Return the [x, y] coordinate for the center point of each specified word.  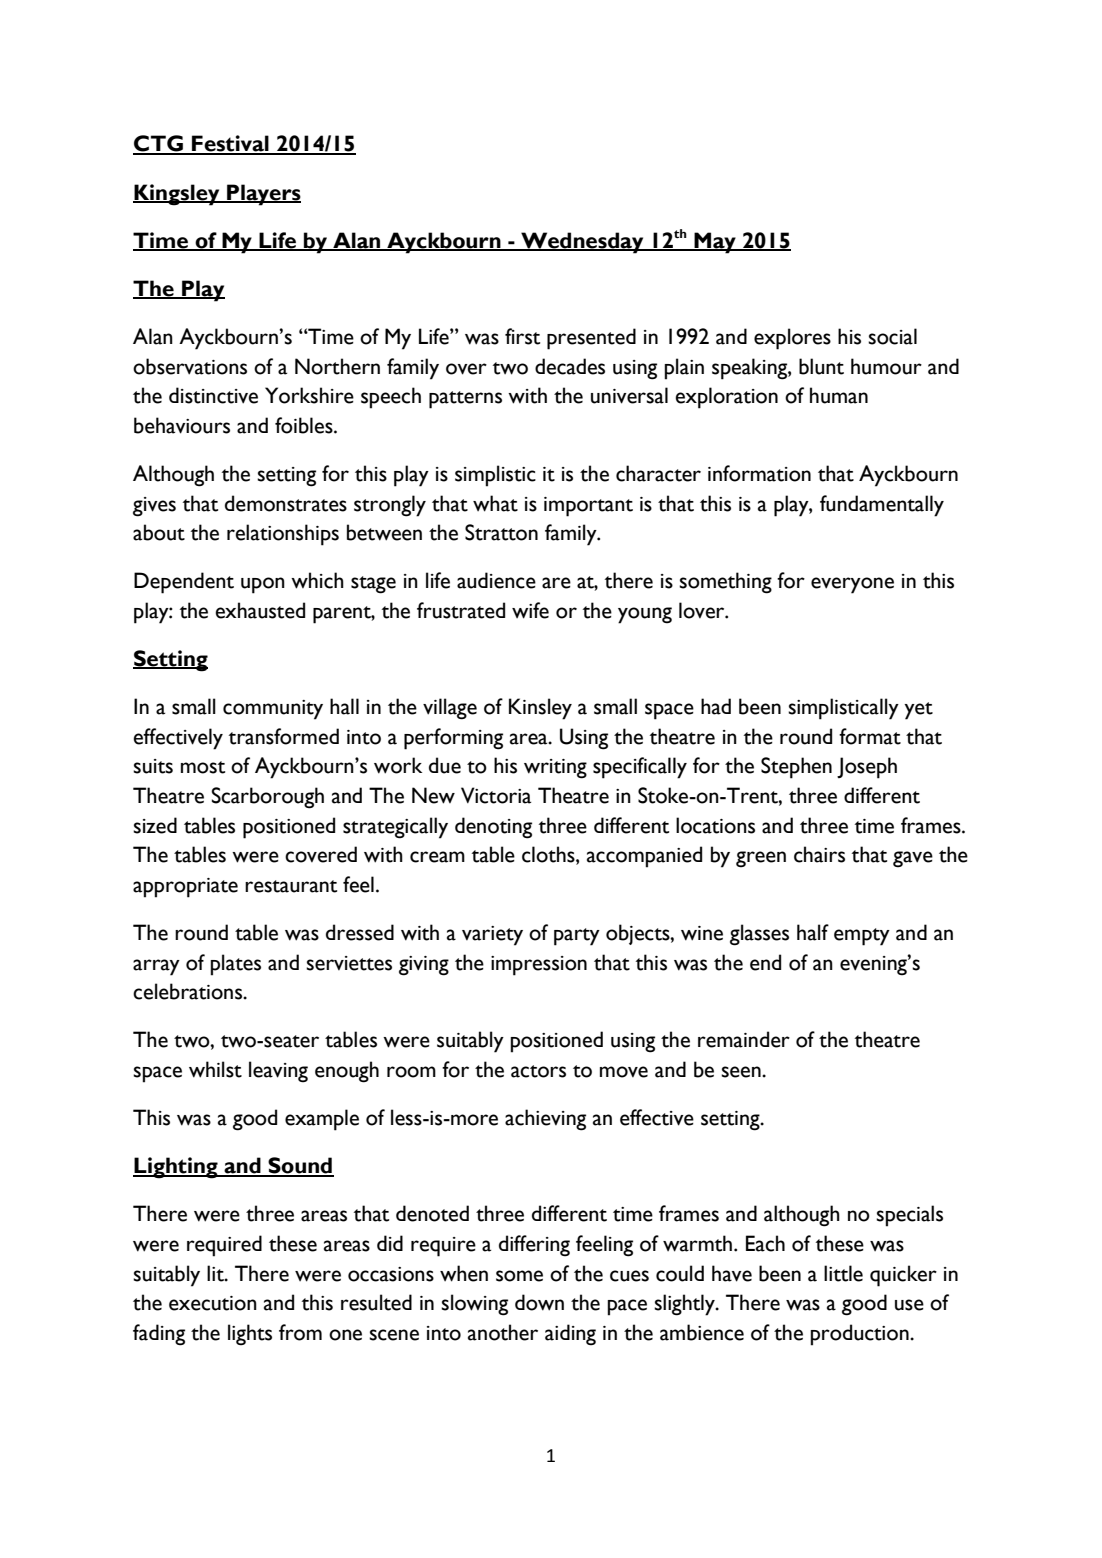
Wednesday [582, 243]
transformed [284, 736]
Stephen [796, 768]
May [715, 243]
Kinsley [540, 709]
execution [213, 1303]
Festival [230, 144]
